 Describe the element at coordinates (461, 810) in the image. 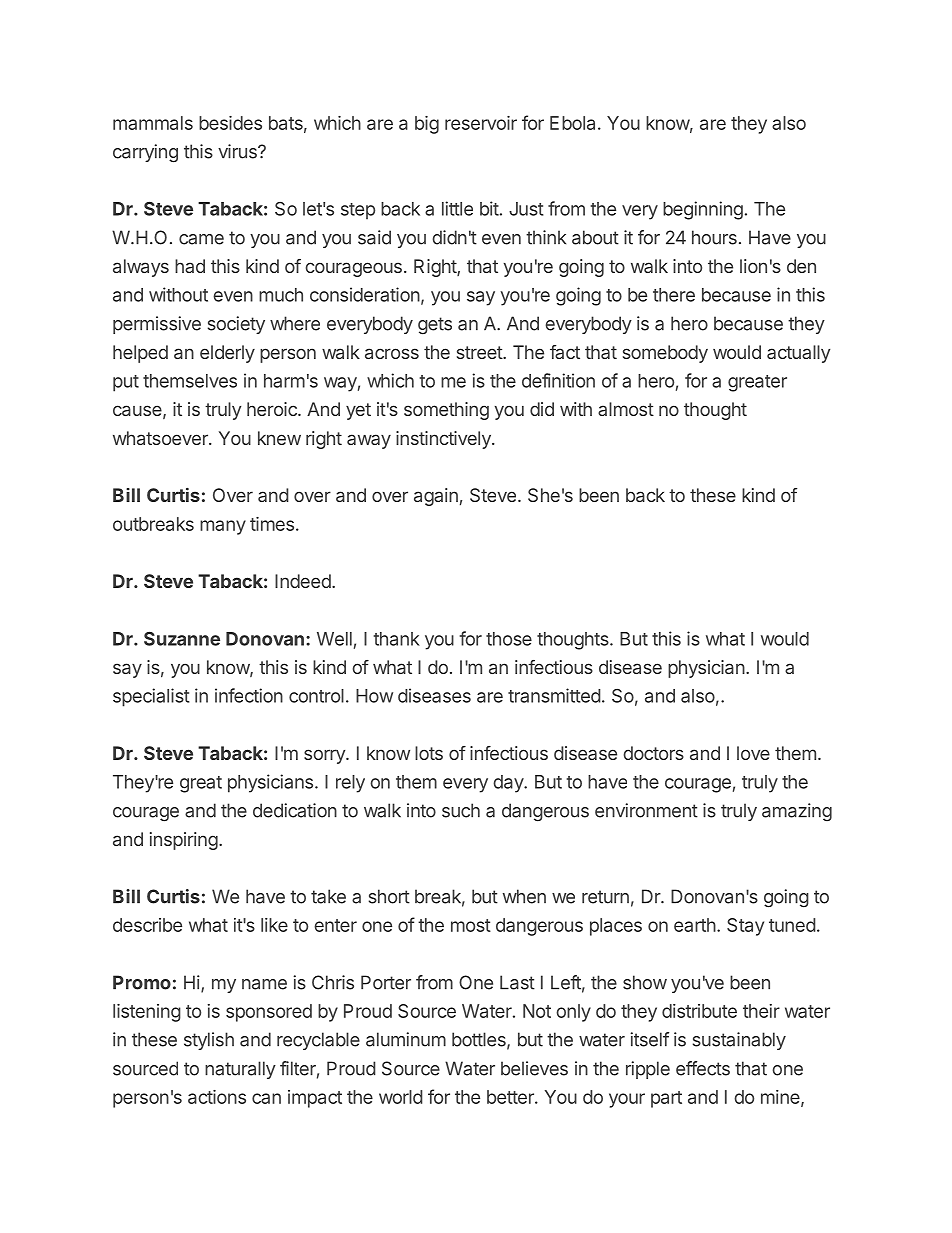

I see `such` at that location.
